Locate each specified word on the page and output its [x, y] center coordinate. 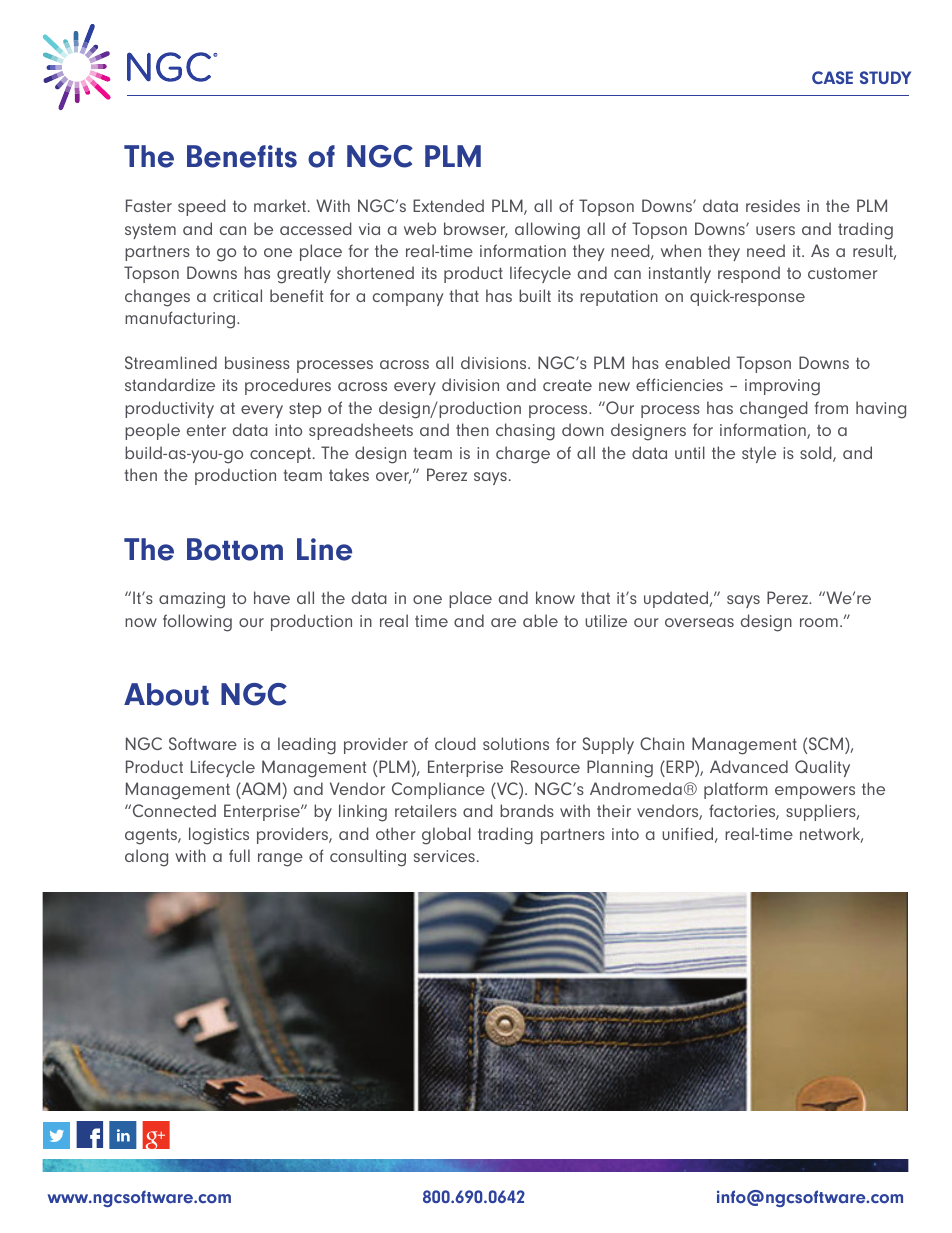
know [555, 597]
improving [782, 387]
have [272, 597]
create [567, 385]
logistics [219, 836]
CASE [832, 77]
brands [527, 810]
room [819, 622]
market [280, 205]
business [257, 362]
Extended [448, 205]
